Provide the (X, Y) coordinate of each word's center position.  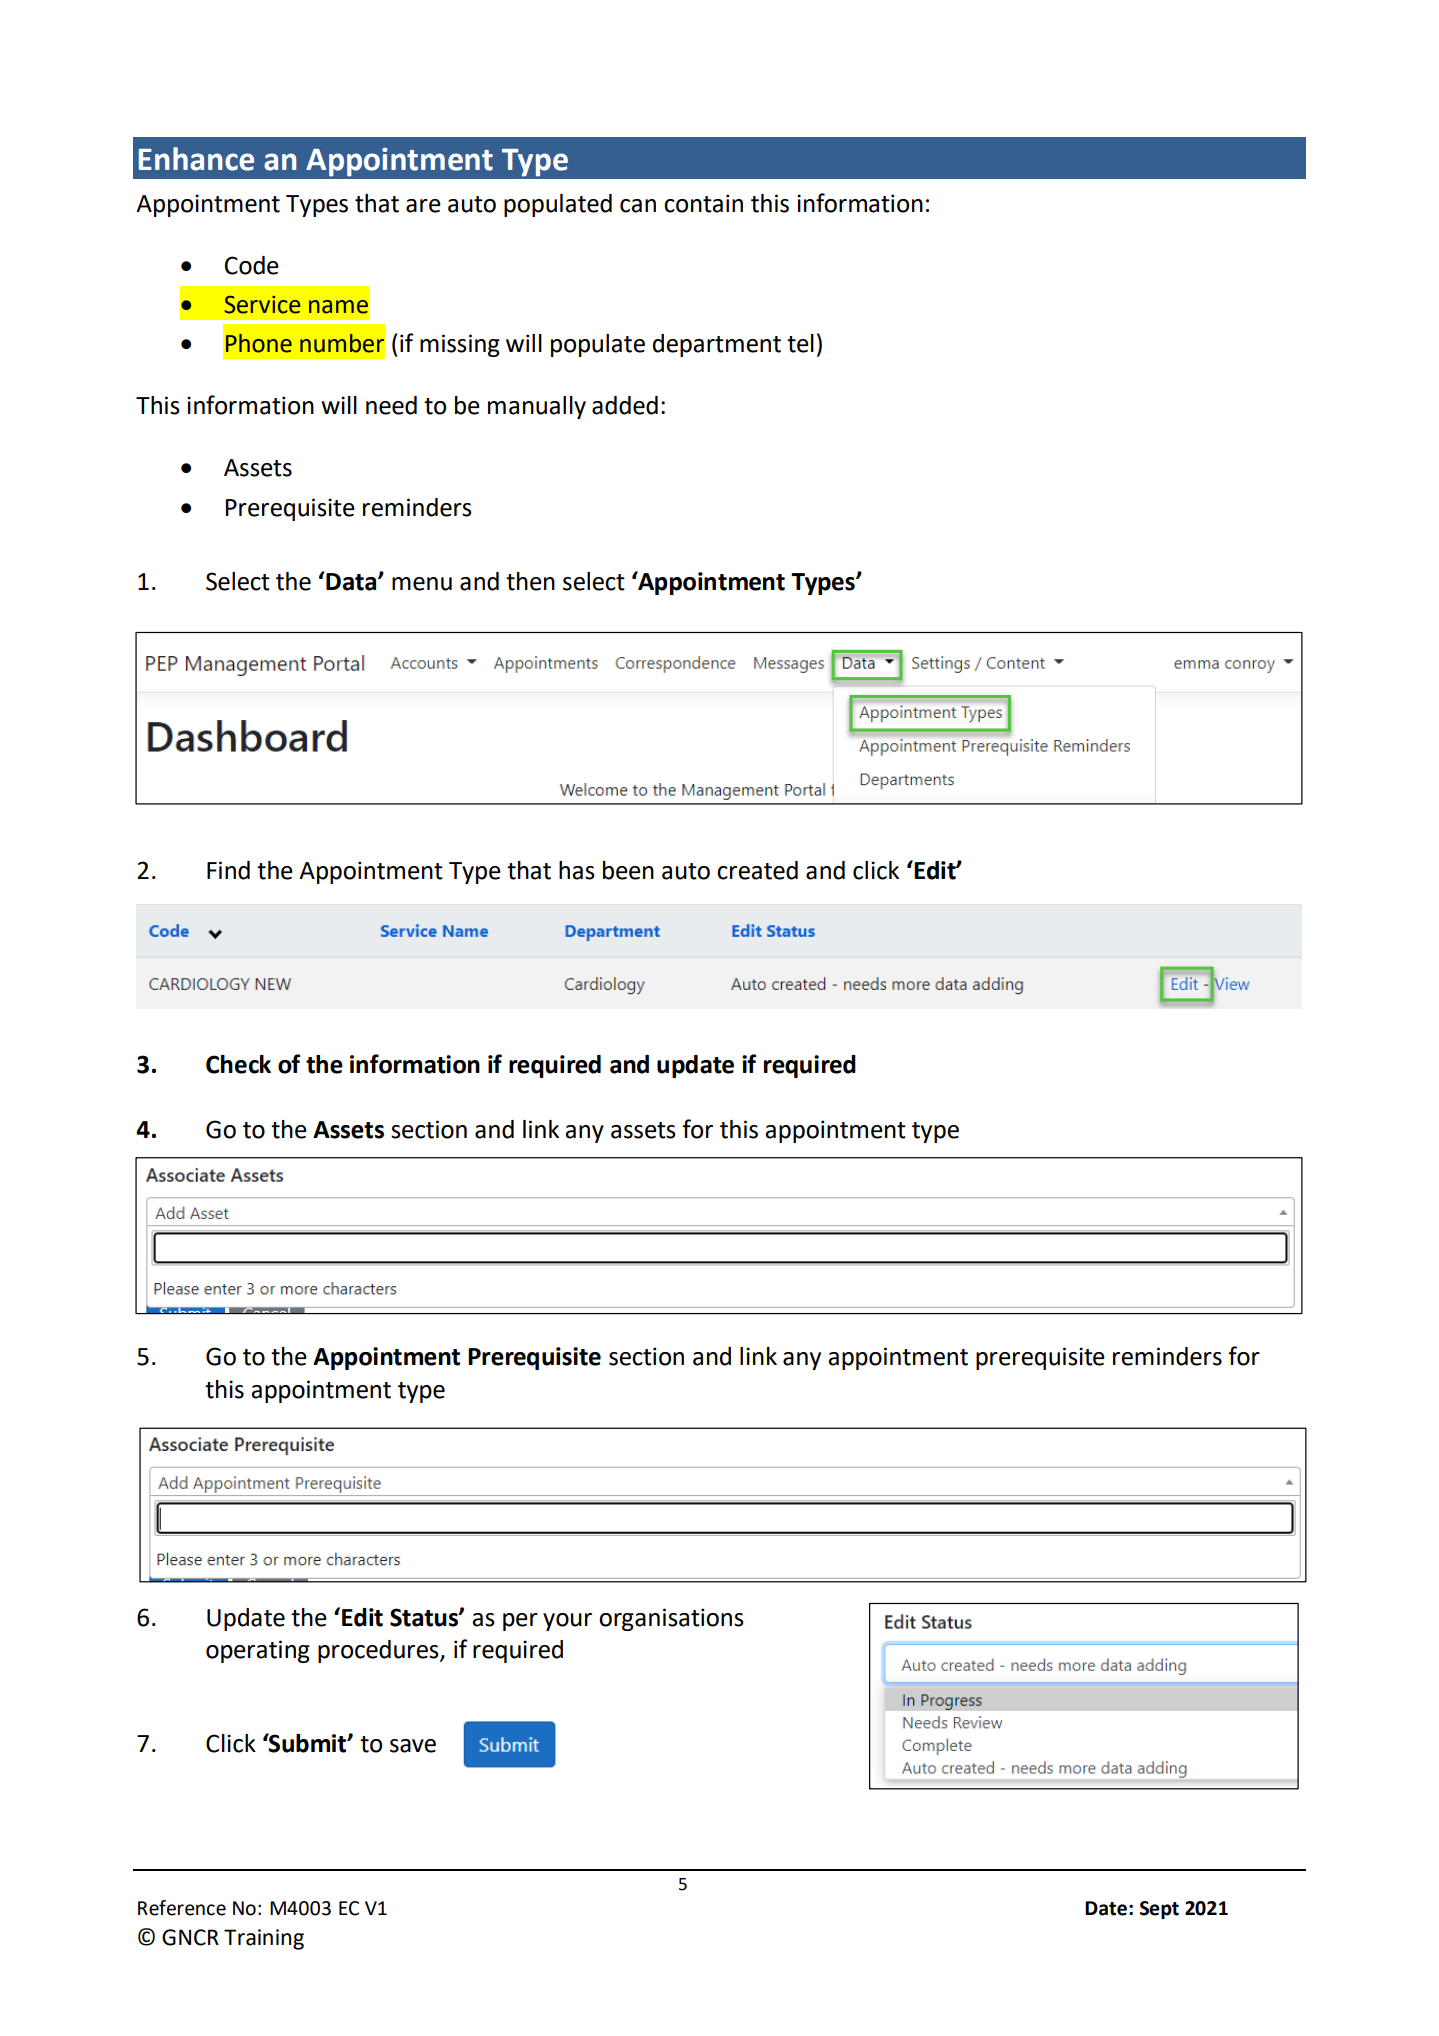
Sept (1159, 1910)
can (638, 206)
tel (800, 343)
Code (252, 265)
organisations (671, 1619)
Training (264, 1939)
